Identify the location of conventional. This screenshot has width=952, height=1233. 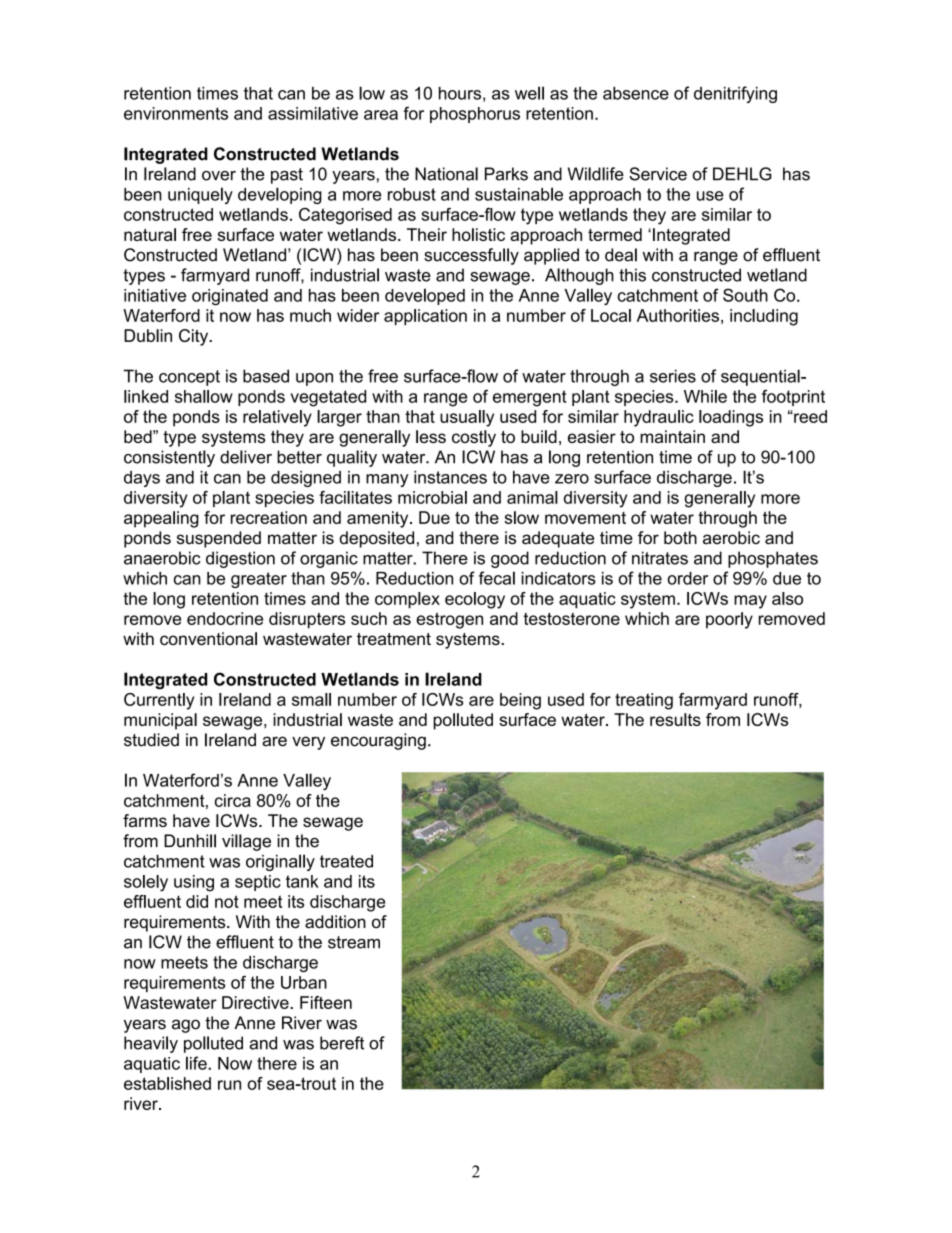
(208, 638).
